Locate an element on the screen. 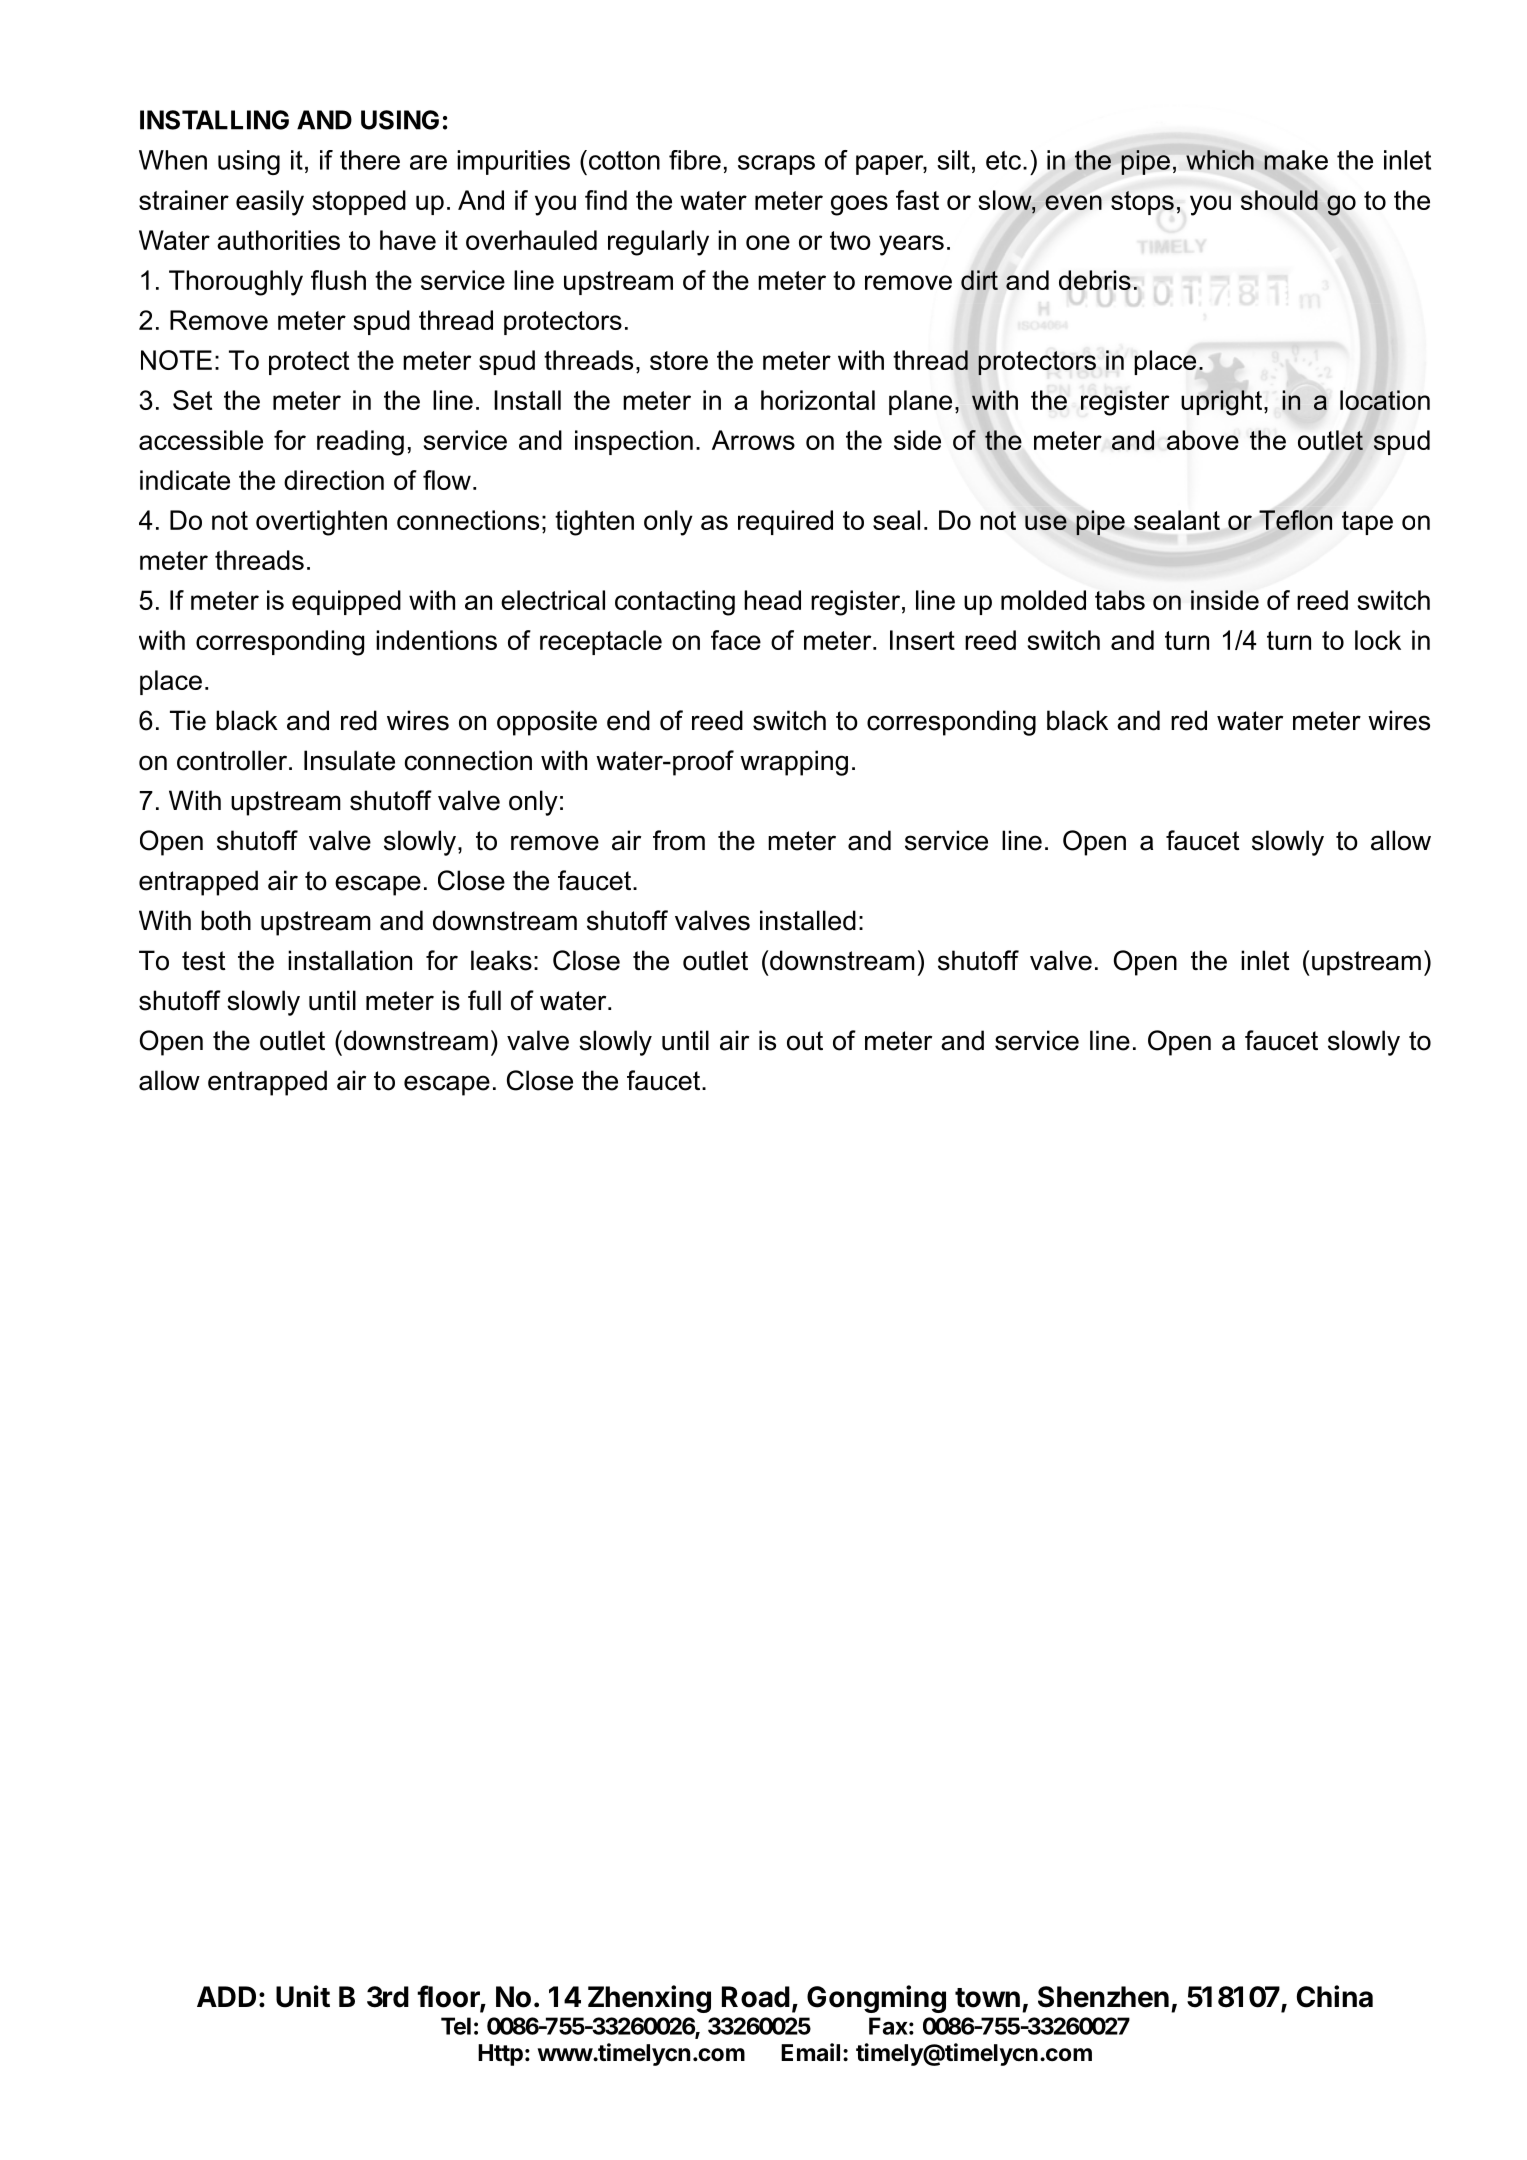 The height and width of the screenshot is (2160, 1527). one is located at coordinates (768, 242).
